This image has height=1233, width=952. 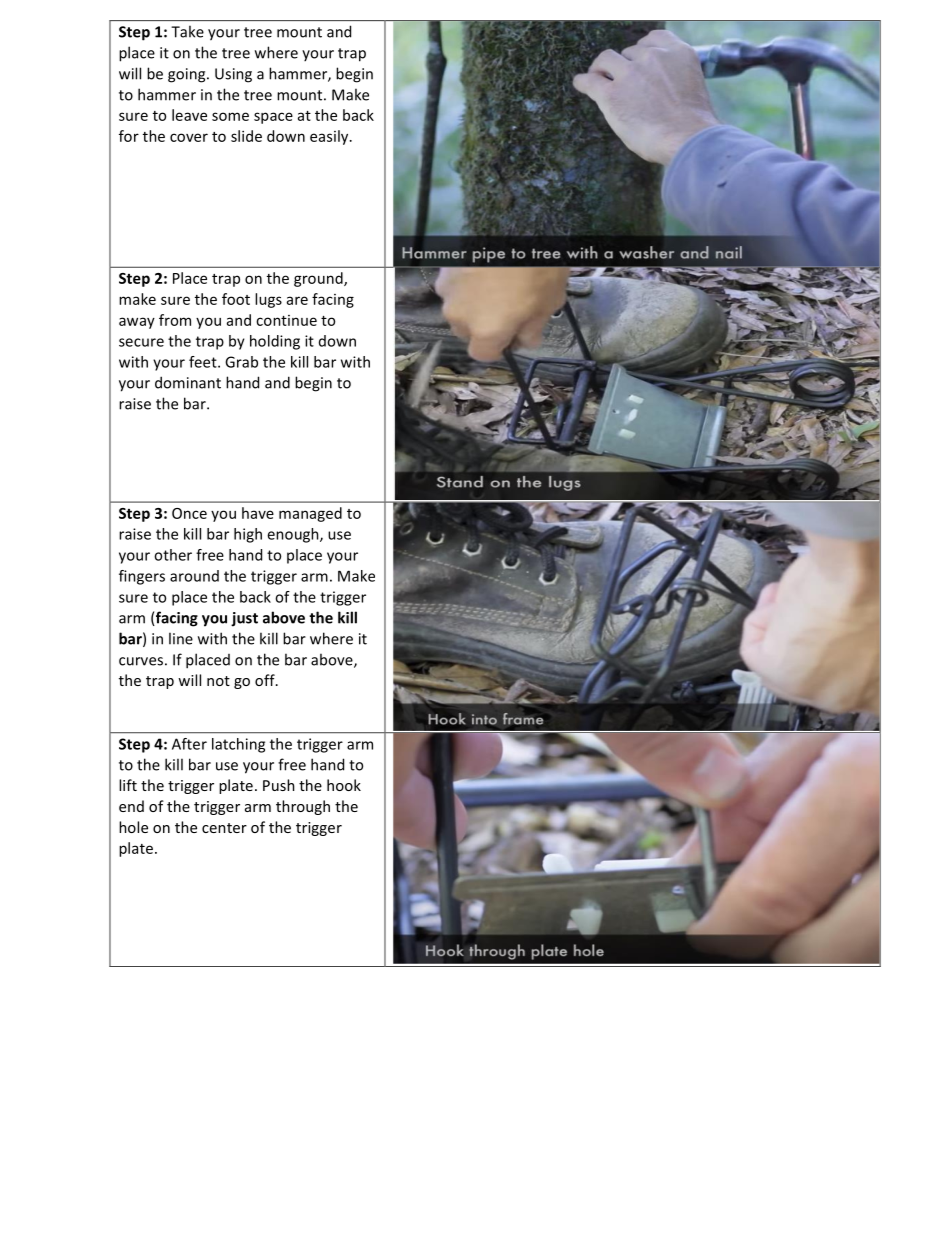 I want to click on dominant, so click(x=188, y=382).
